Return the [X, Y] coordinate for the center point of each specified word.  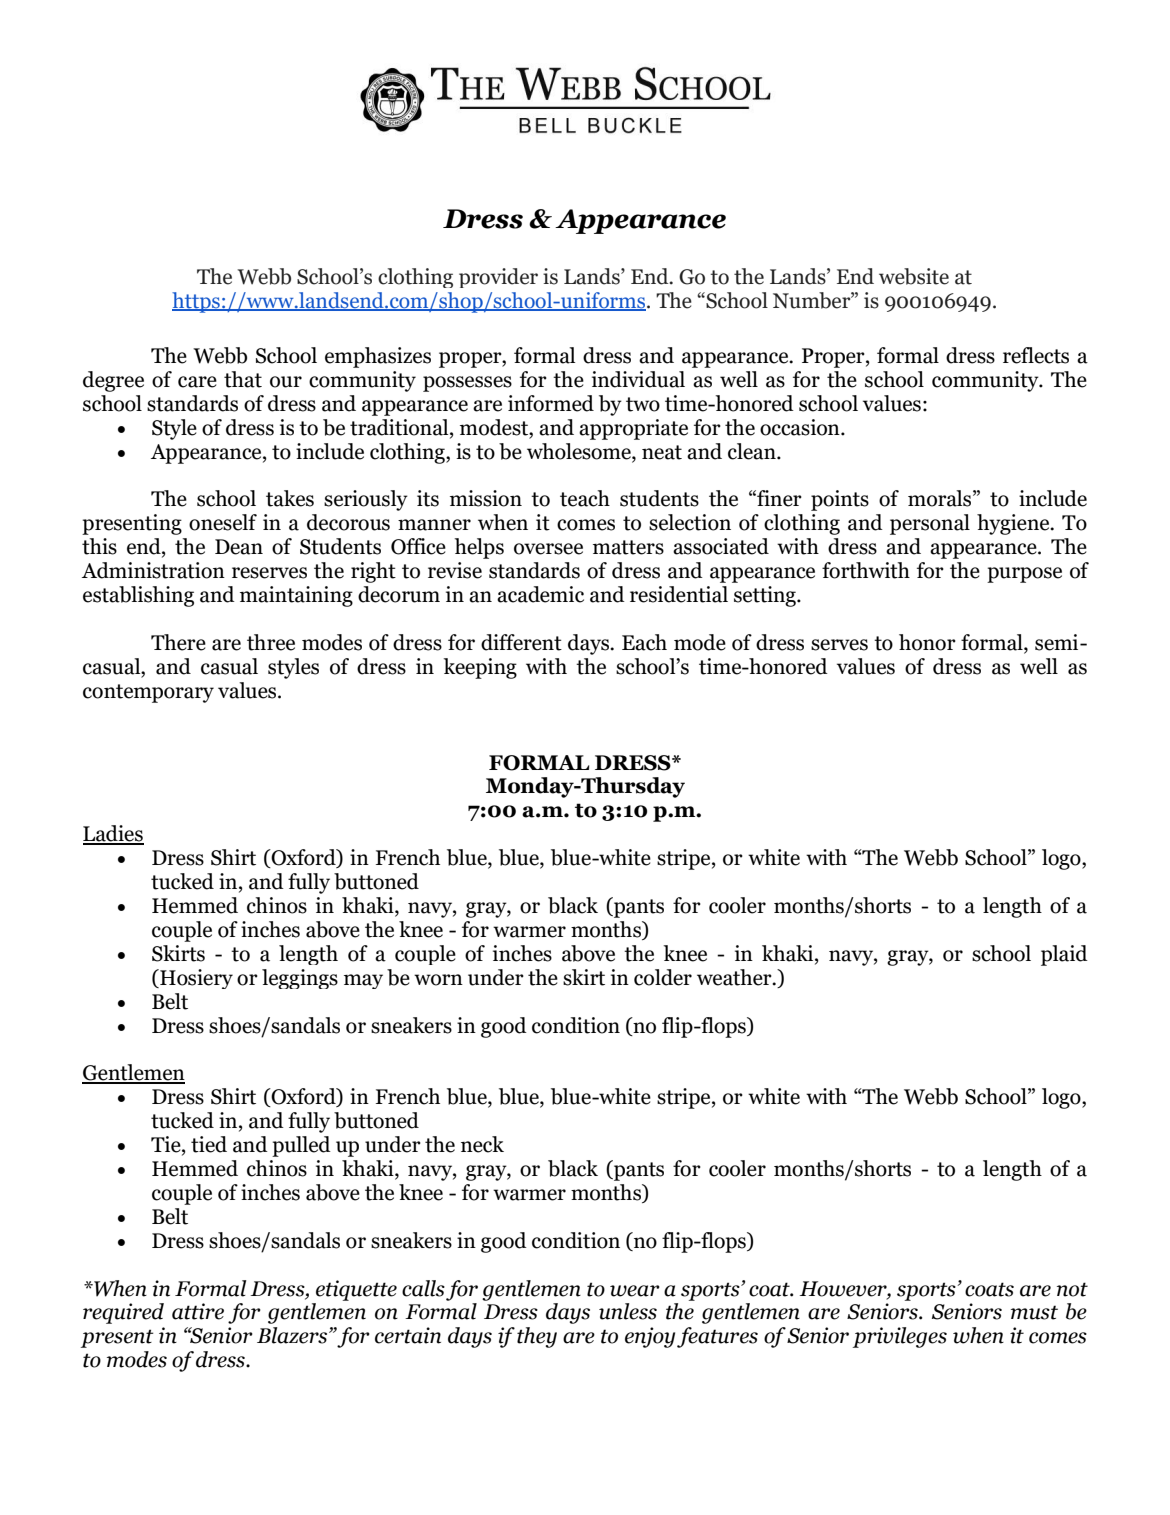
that [243, 379]
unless [628, 1311]
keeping [480, 668]
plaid [1064, 955]
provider [498, 278]
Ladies [113, 834]
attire [198, 1311]
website [914, 276]
